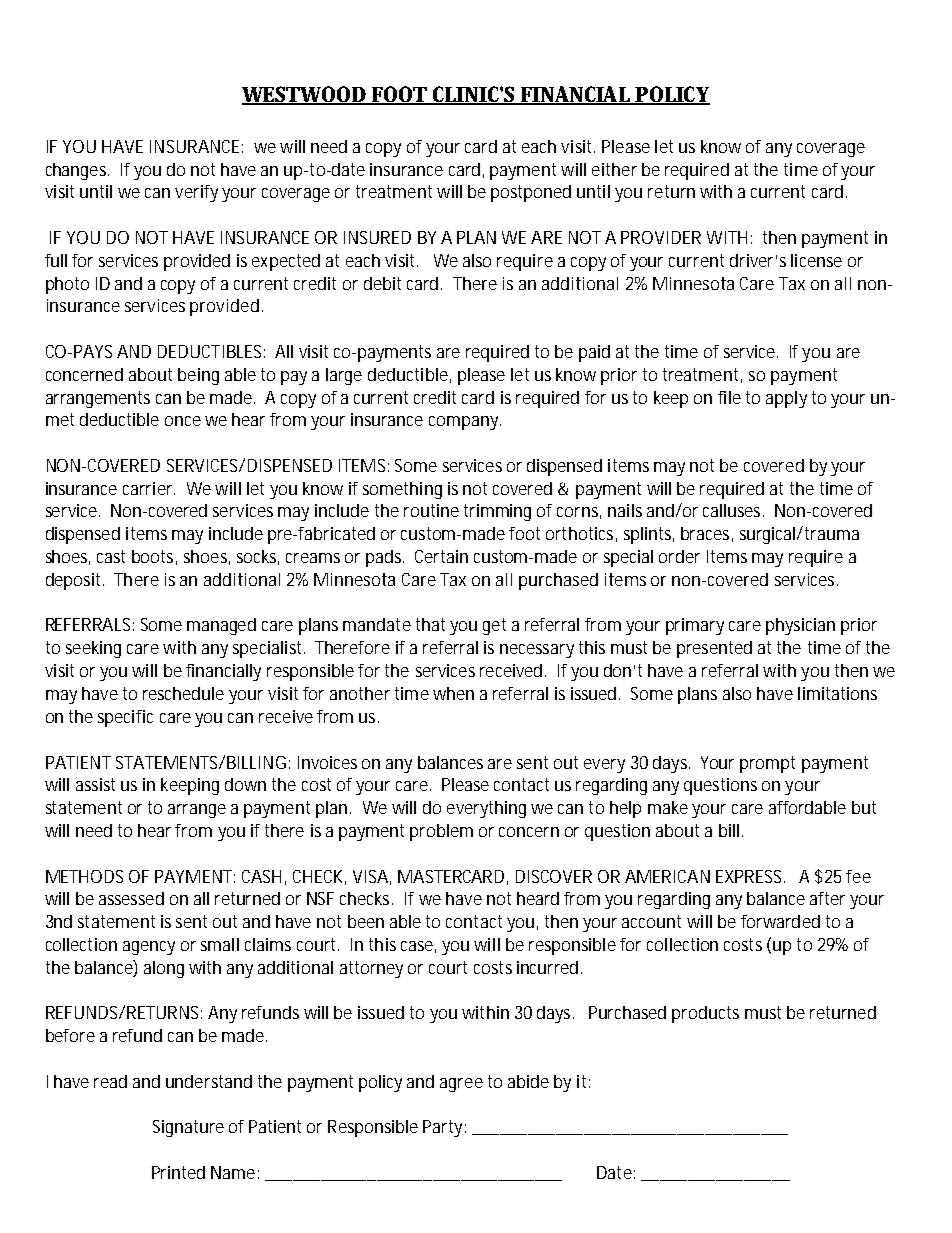 The image size is (952, 1233). I want to click on boots, so click(154, 557).
